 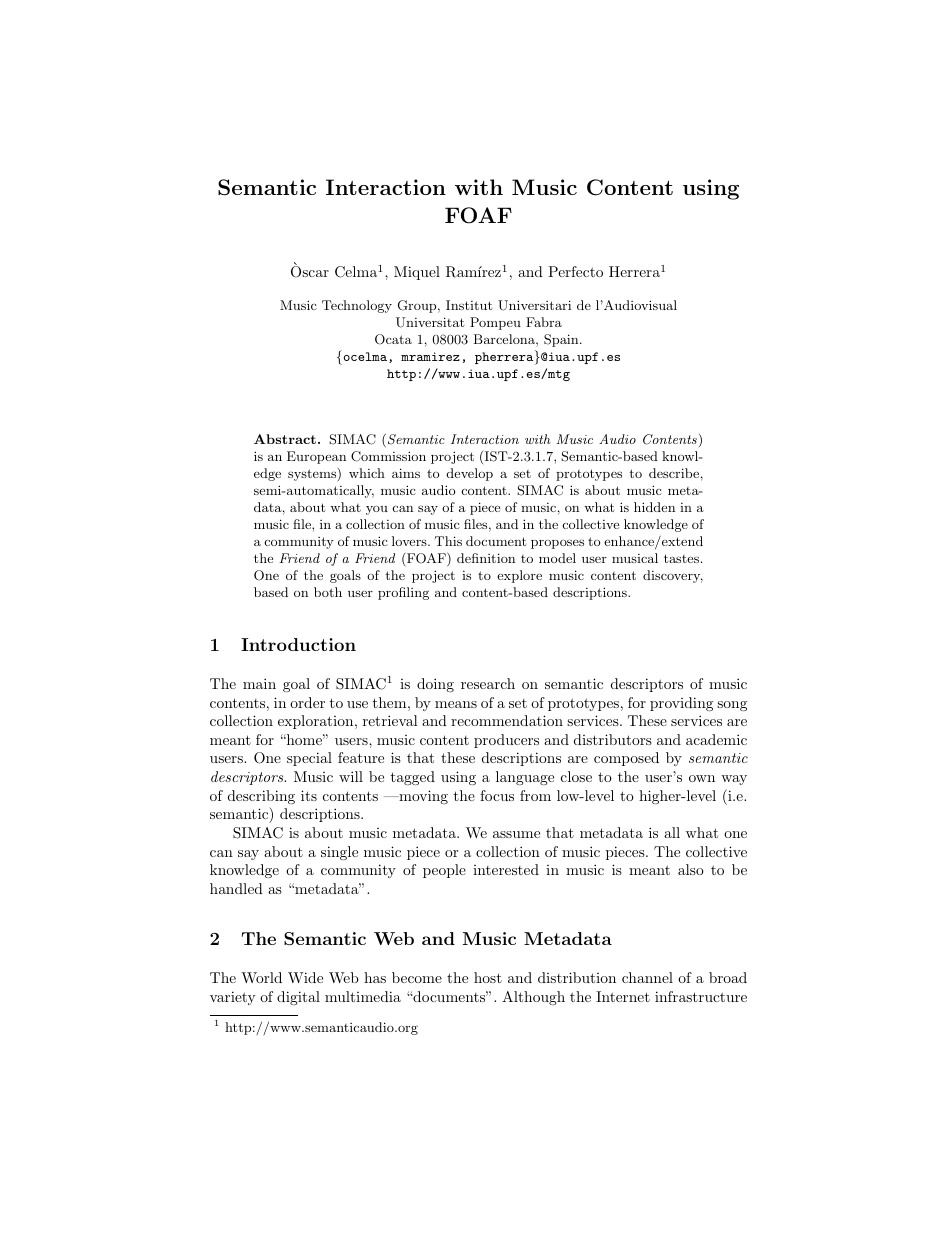 I want to click on focus, so click(x=497, y=795).
